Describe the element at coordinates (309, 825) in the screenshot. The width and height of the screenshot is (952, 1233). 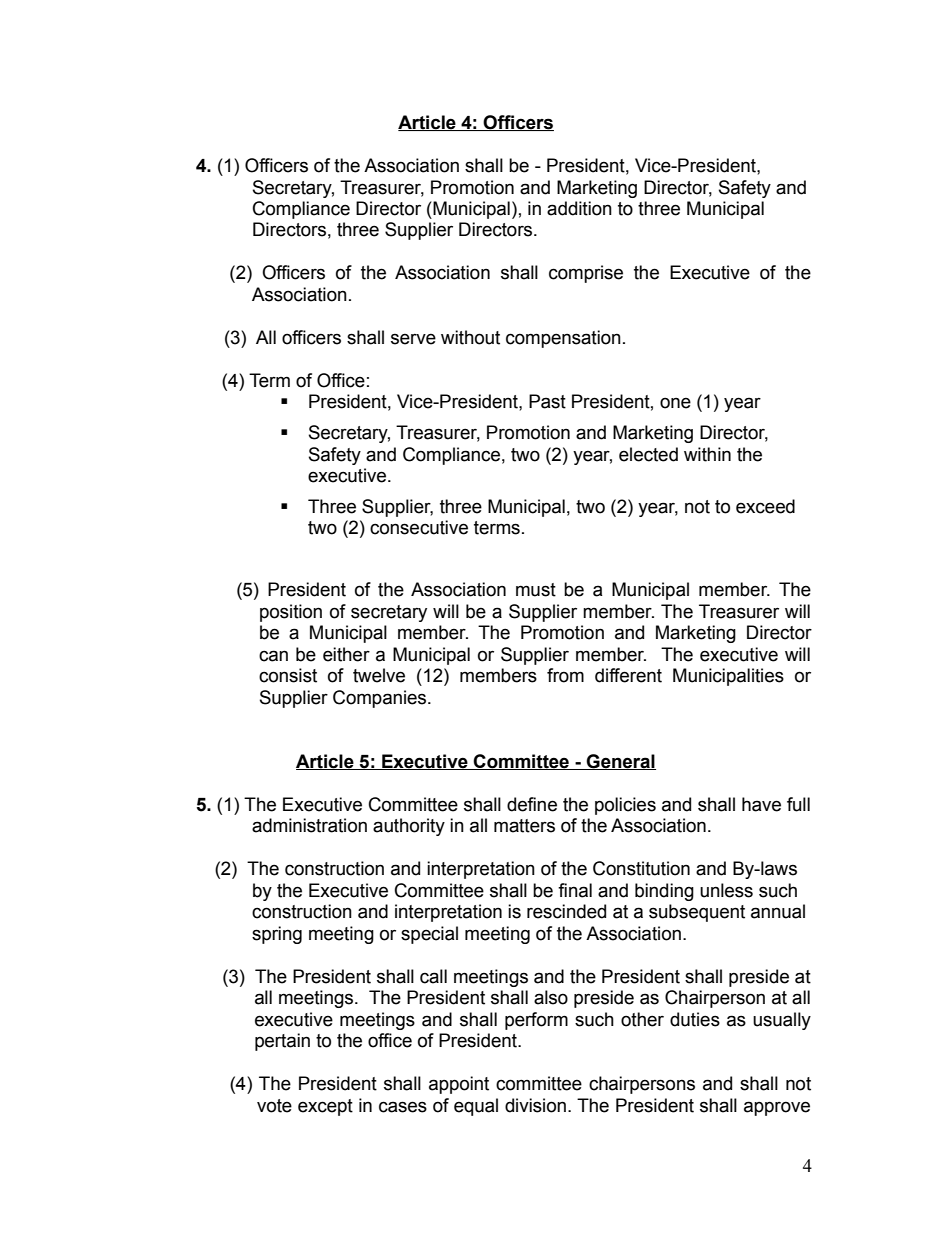
I see `administration` at that location.
